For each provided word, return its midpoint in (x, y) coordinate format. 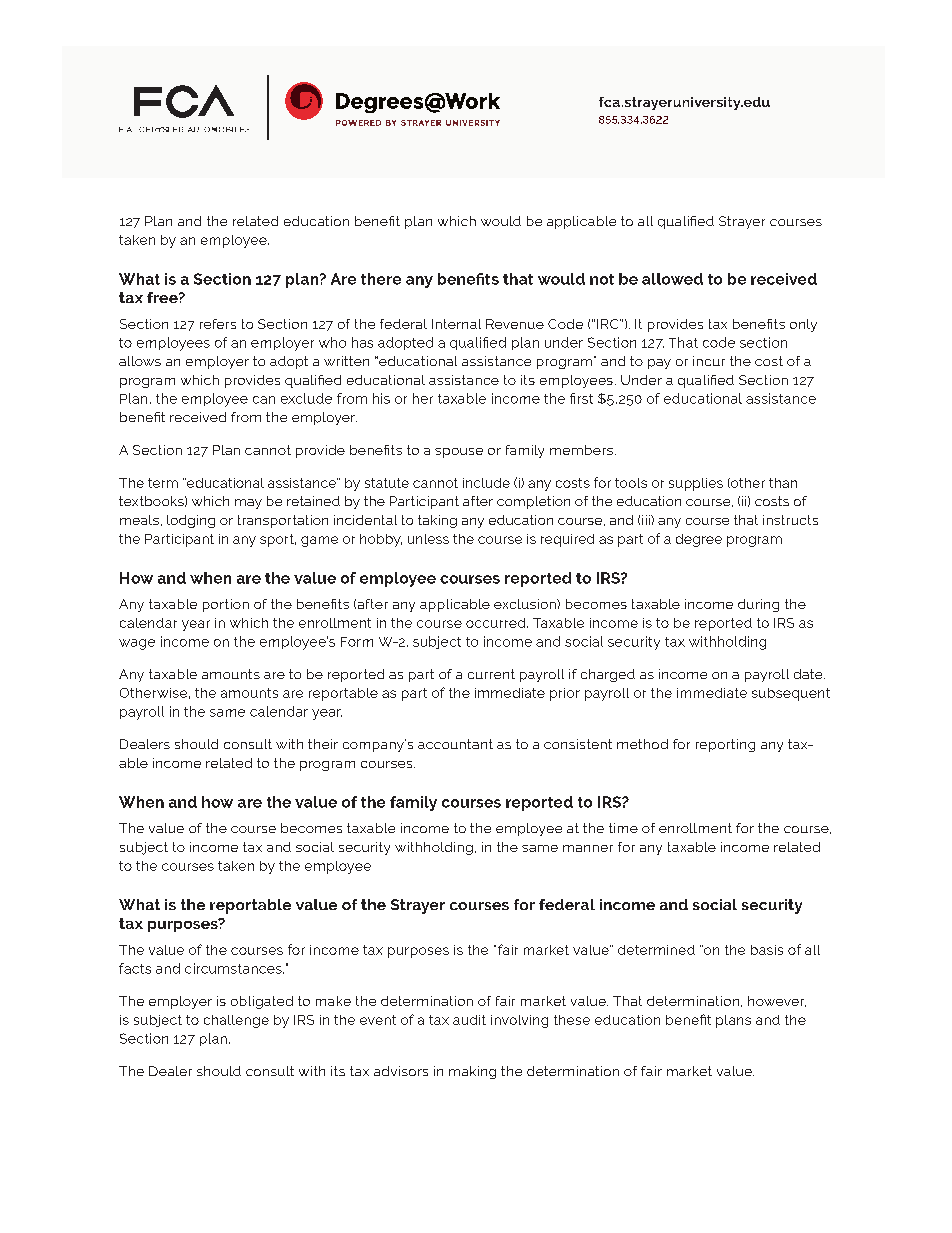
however (777, 1001)
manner (588, 848)
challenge (236, 1021)
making (472, 1072)
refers (218, 324)
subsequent (791, 694)
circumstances (234, 968)
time (623, 828)
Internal (456, 324)
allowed (672, 279)
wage (137, 644)
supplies (696, 484)
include (486, 483)
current (491, 674)
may (248, 504)
